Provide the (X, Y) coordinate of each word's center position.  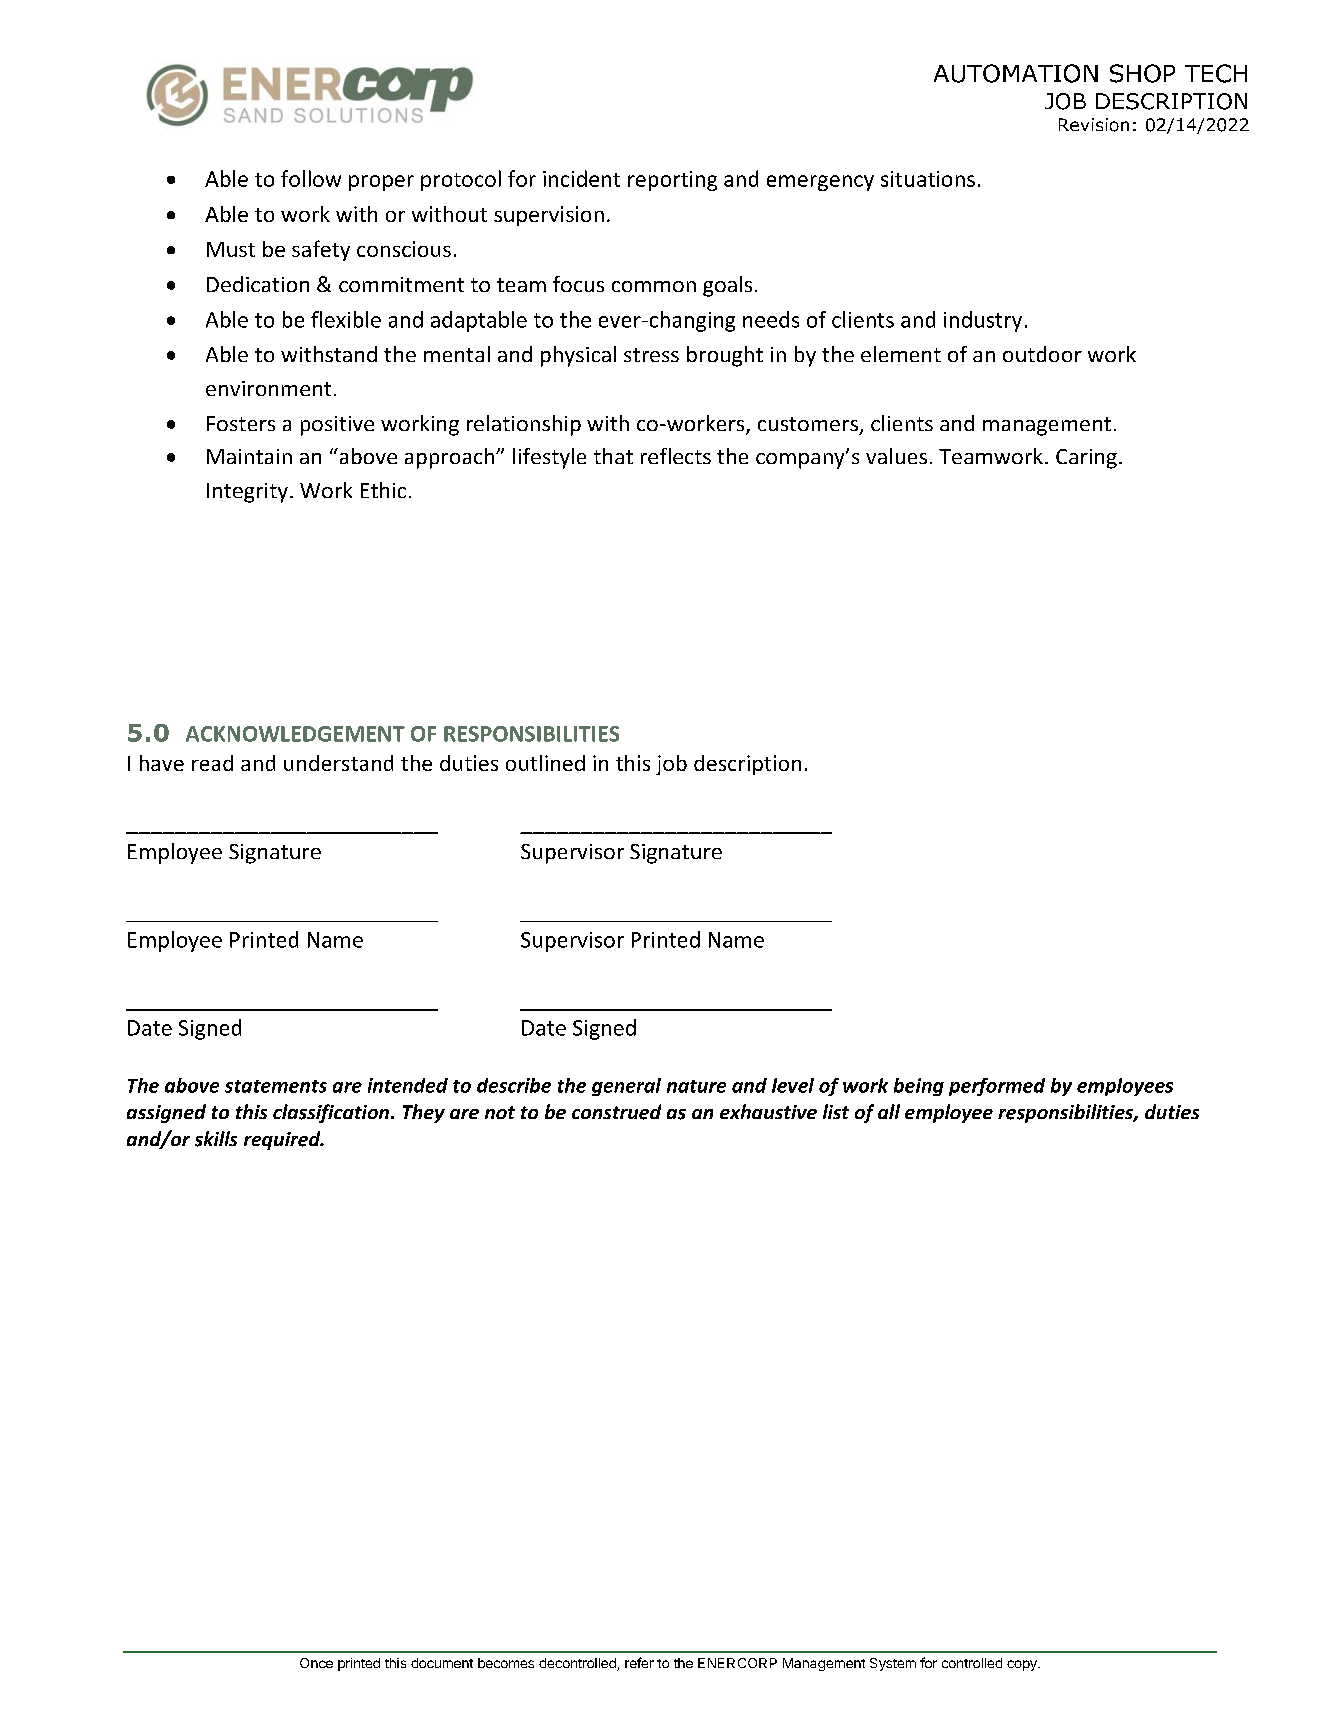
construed (616, 1112)
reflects (676, 456)
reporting (672, 181)
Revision (1094, 125)
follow (311, 178)
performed (997, 1087)
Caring (1086, 459)
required (283, 1140)
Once (316, 1663)
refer (639, 1662)
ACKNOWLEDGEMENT (295, 734)
